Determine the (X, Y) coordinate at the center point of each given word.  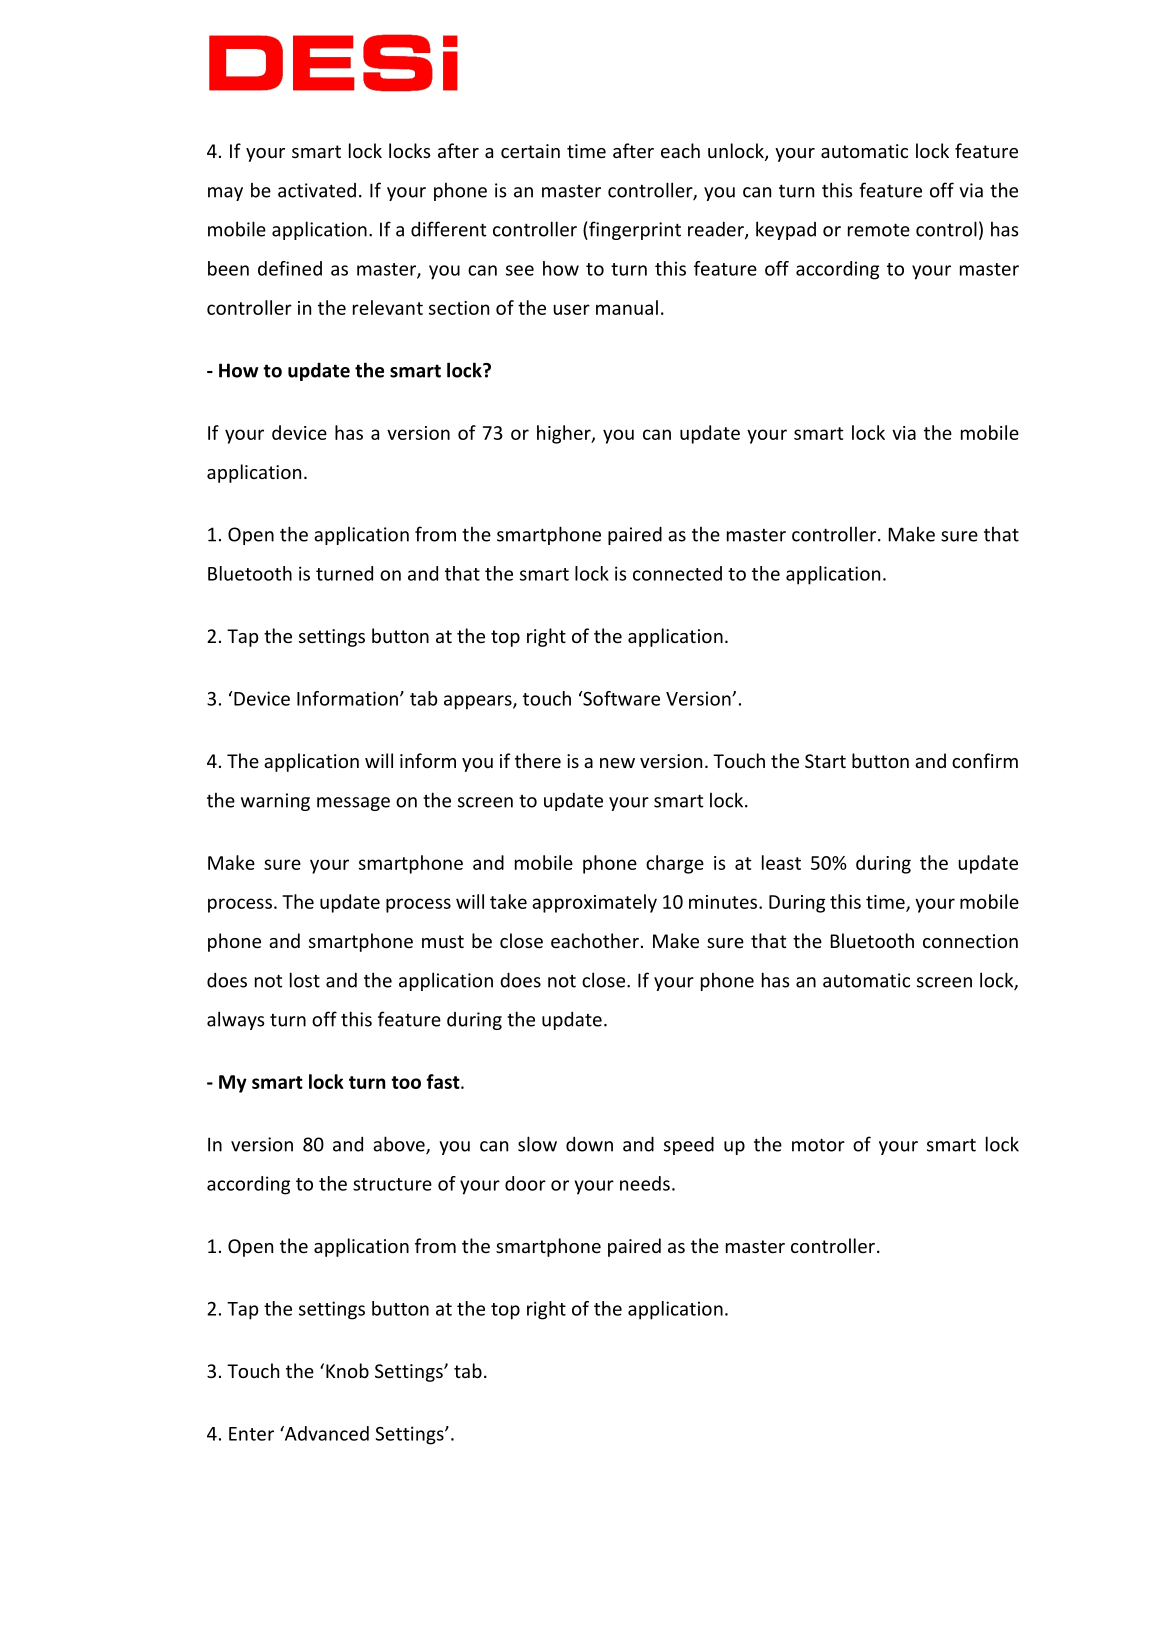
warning (275, 802)
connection (970, 941)
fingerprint (634, 230)
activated (317, 190)
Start (825, 761)
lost (305, 980)
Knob (347, 1370)
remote (879, 230)
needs (645, 1183)
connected (677, 573)
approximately (594, 903)
